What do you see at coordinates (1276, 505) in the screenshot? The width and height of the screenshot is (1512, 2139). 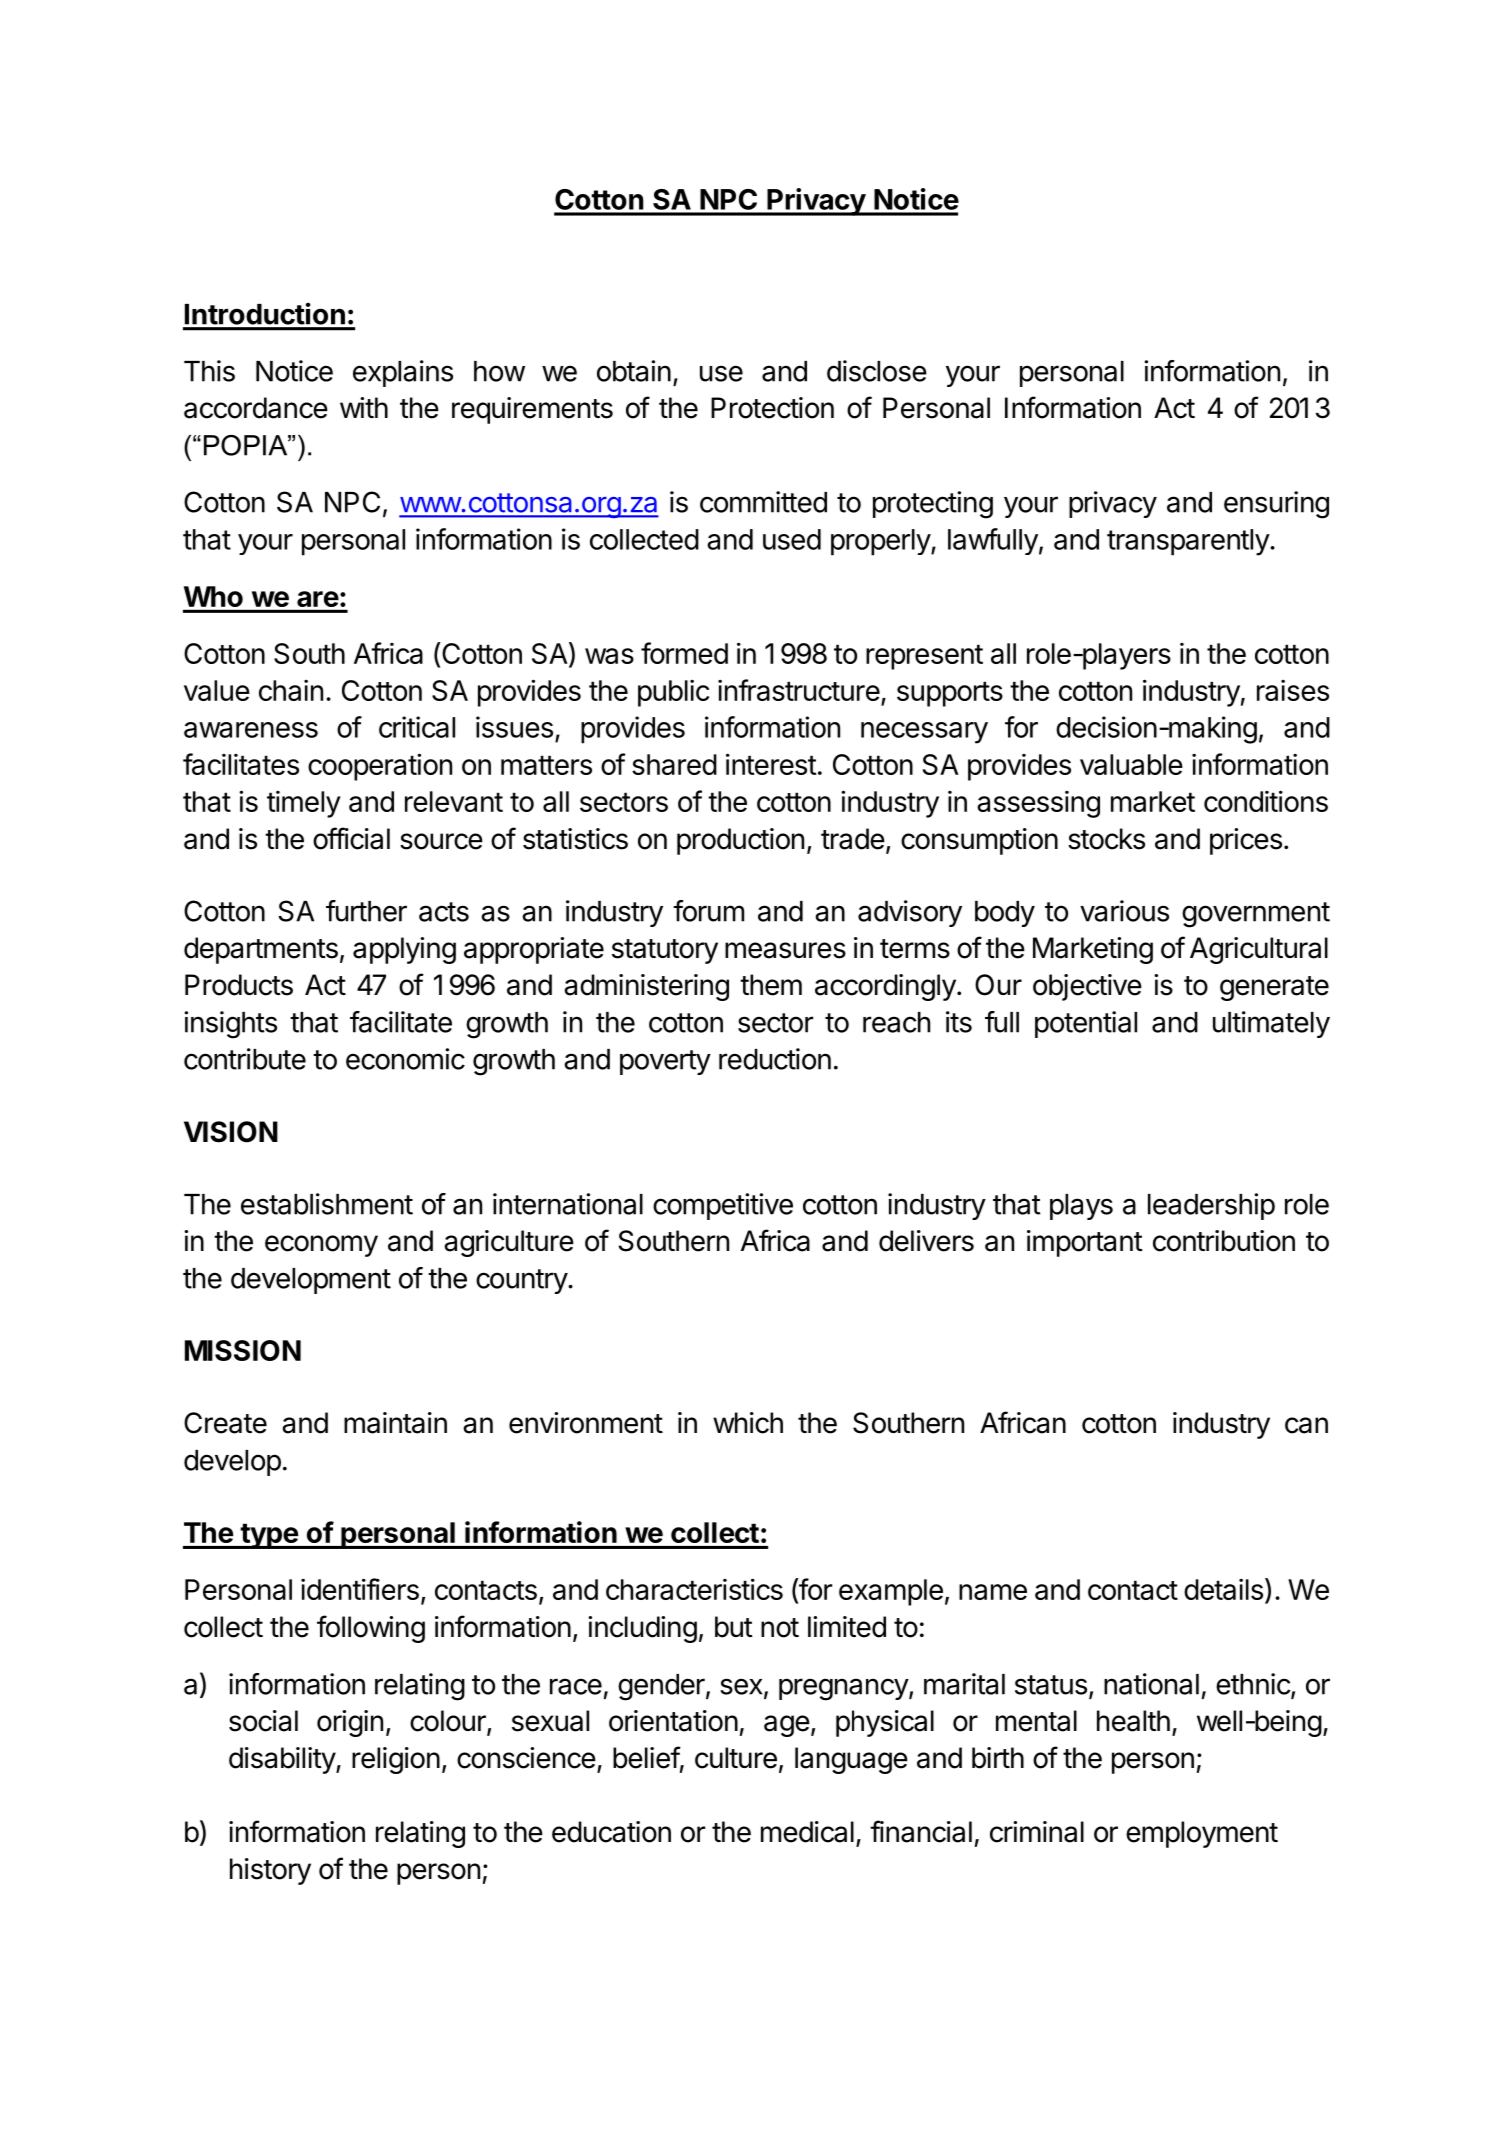 I see `ensuring` at bounding box center [1276, 505].
